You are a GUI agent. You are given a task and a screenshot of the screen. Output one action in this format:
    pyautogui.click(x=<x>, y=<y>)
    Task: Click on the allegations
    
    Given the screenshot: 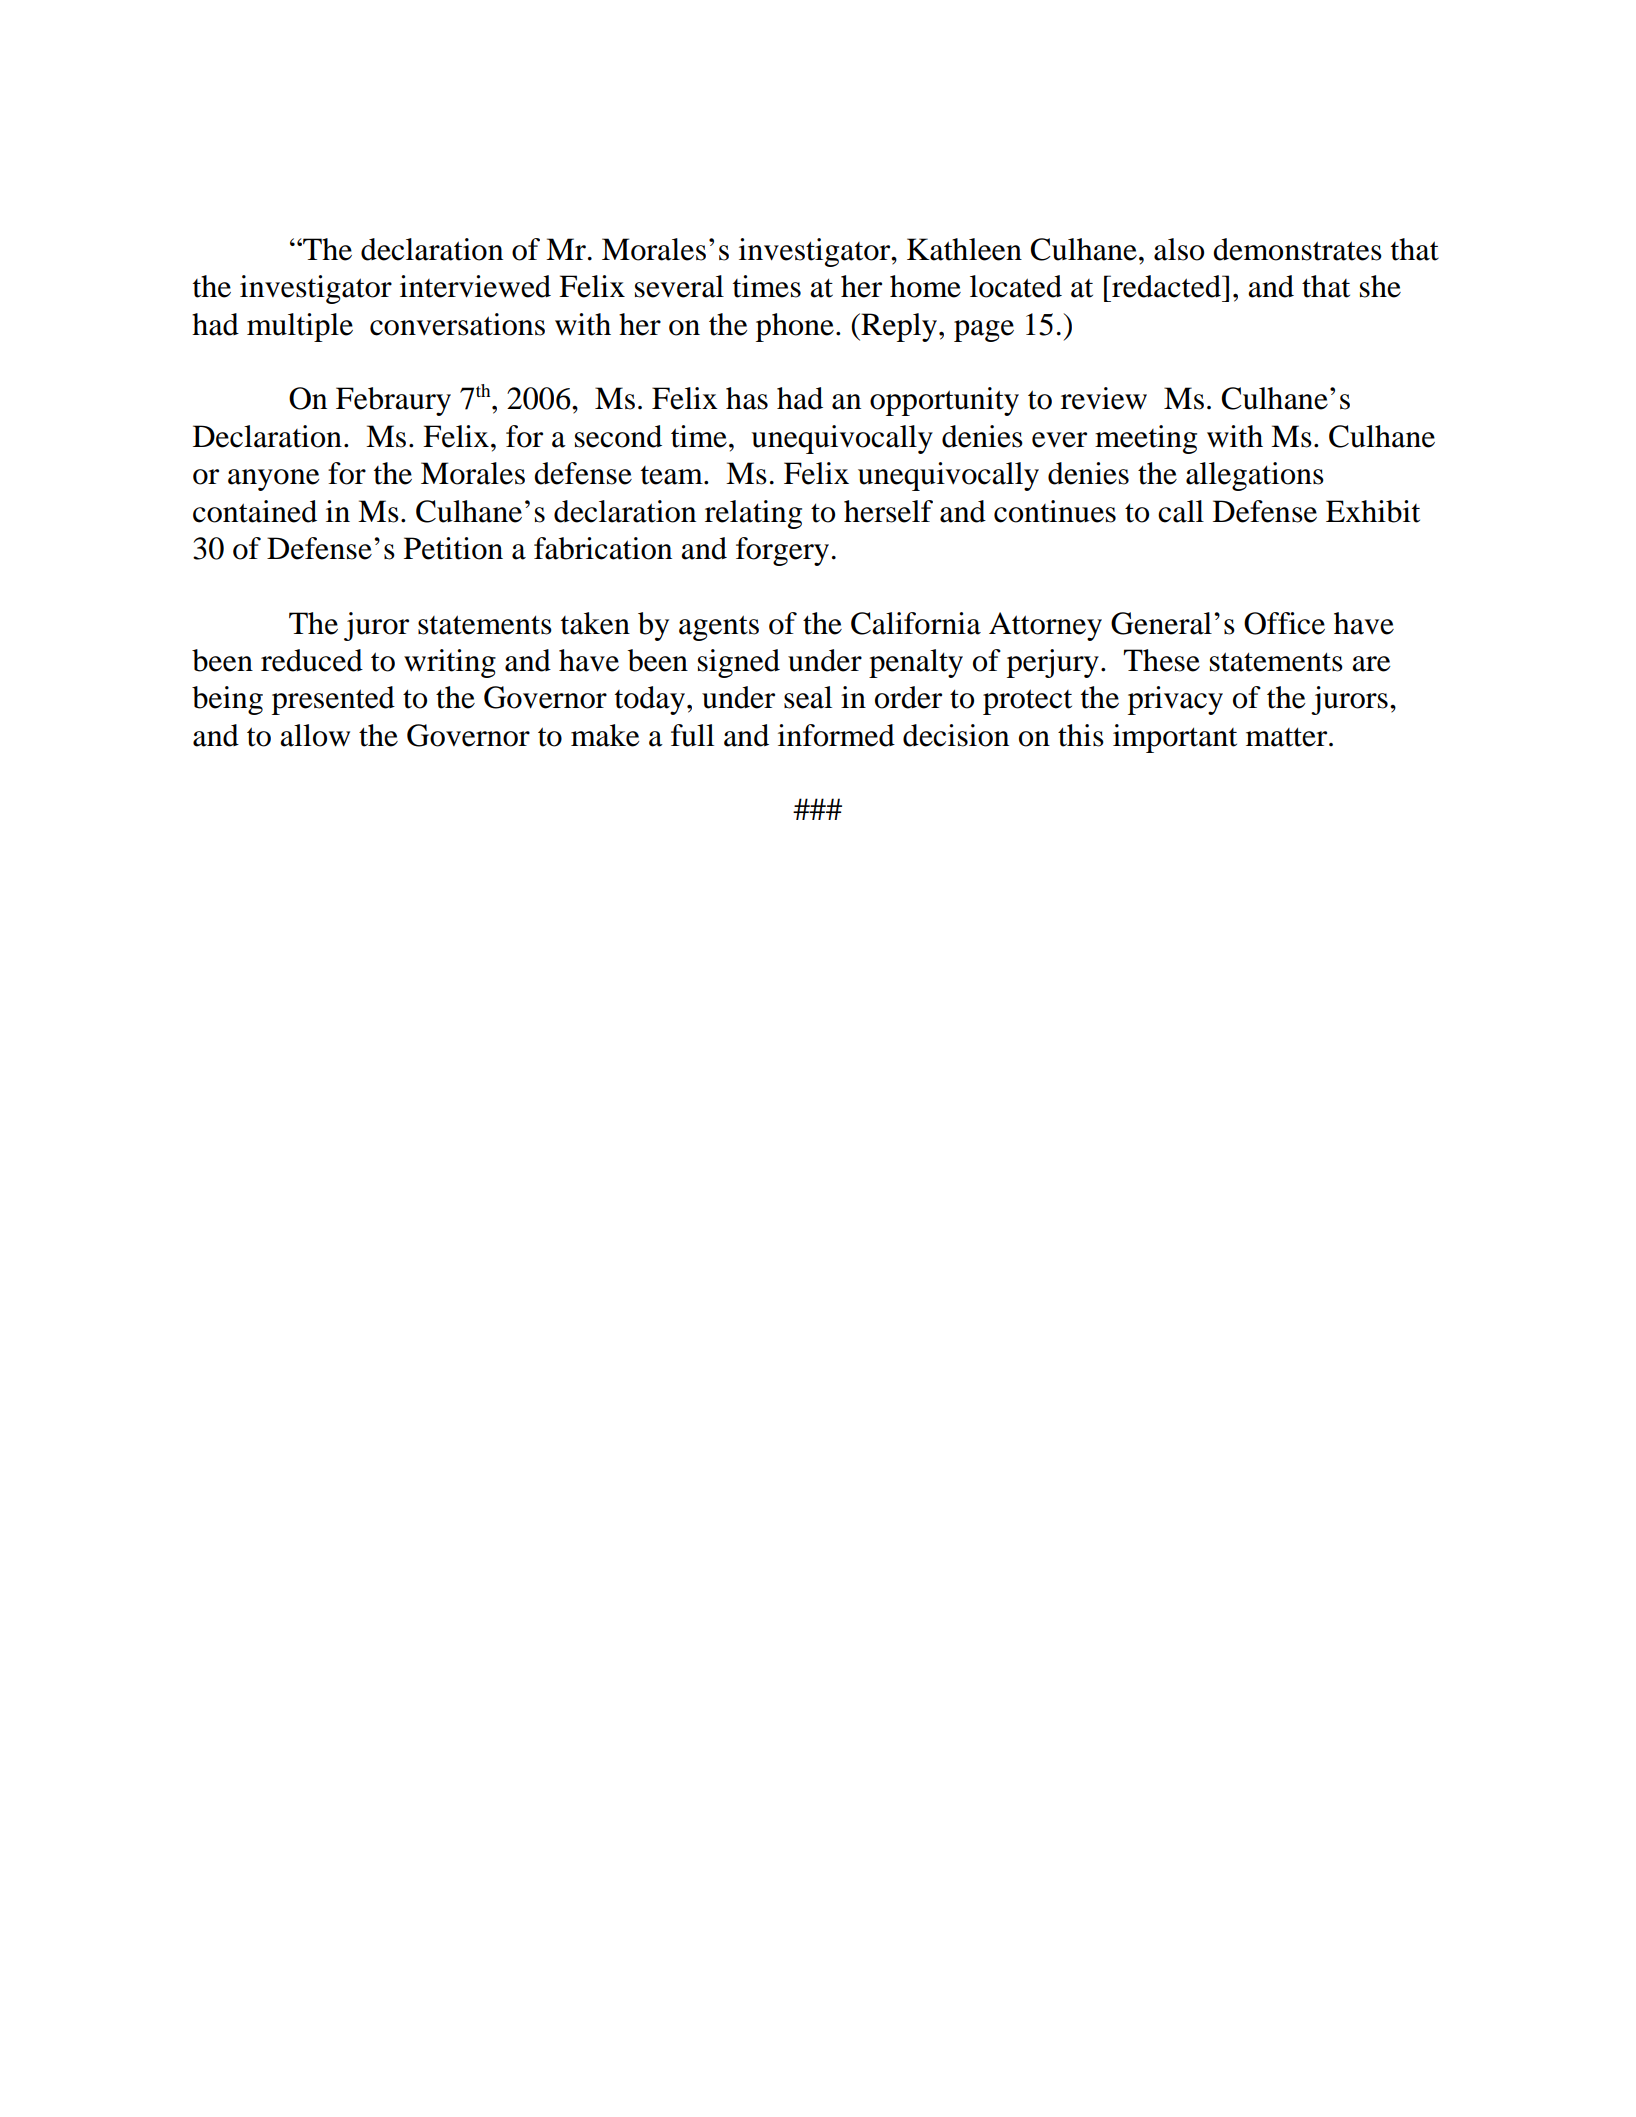 What is the action you would take?
    pyautogui.click(x=1255, y=476)
